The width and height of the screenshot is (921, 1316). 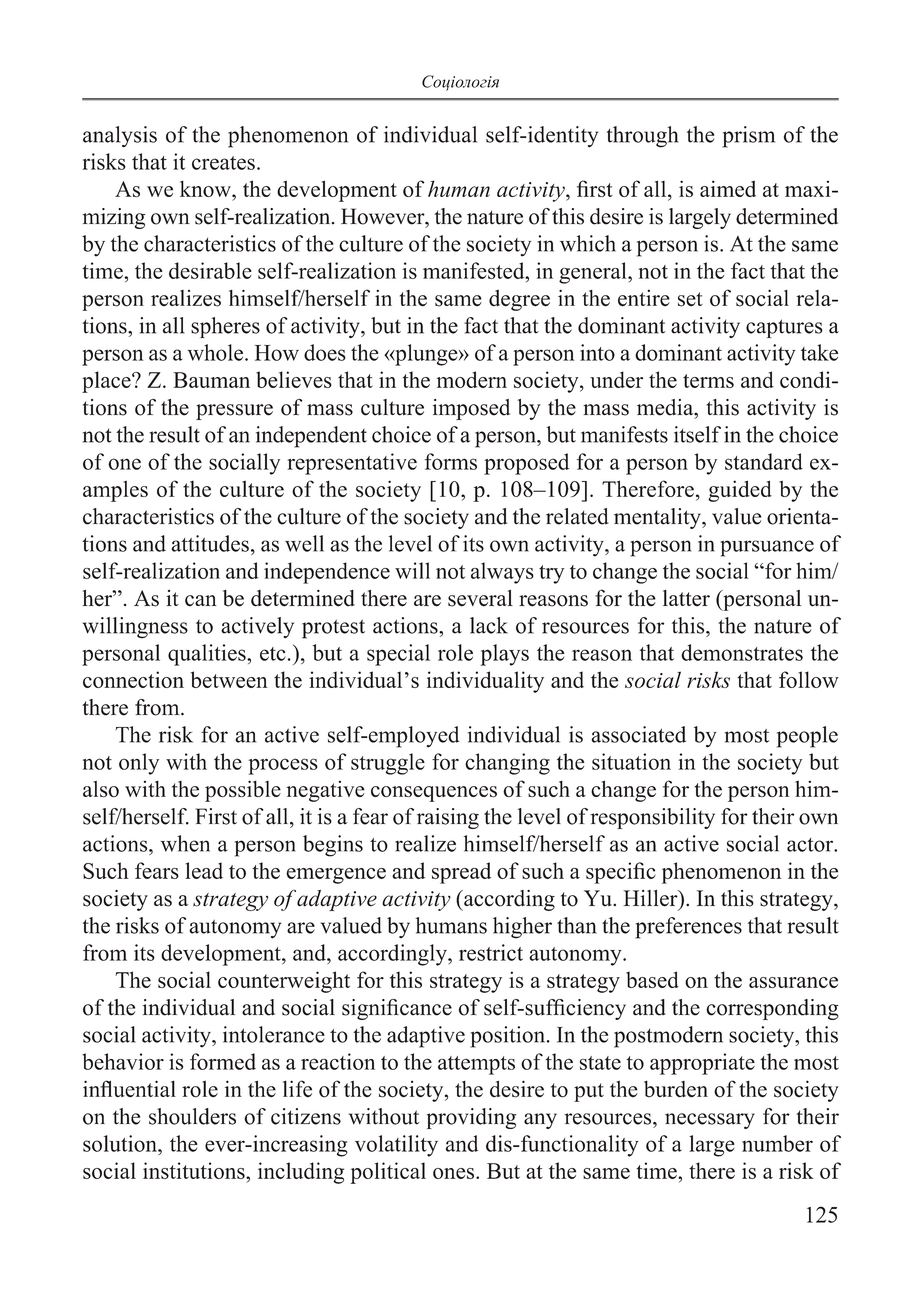 What do you see at coordinates (475, 270) in the screenshot?
I see `manifested` at bounding box center [475, 270].
